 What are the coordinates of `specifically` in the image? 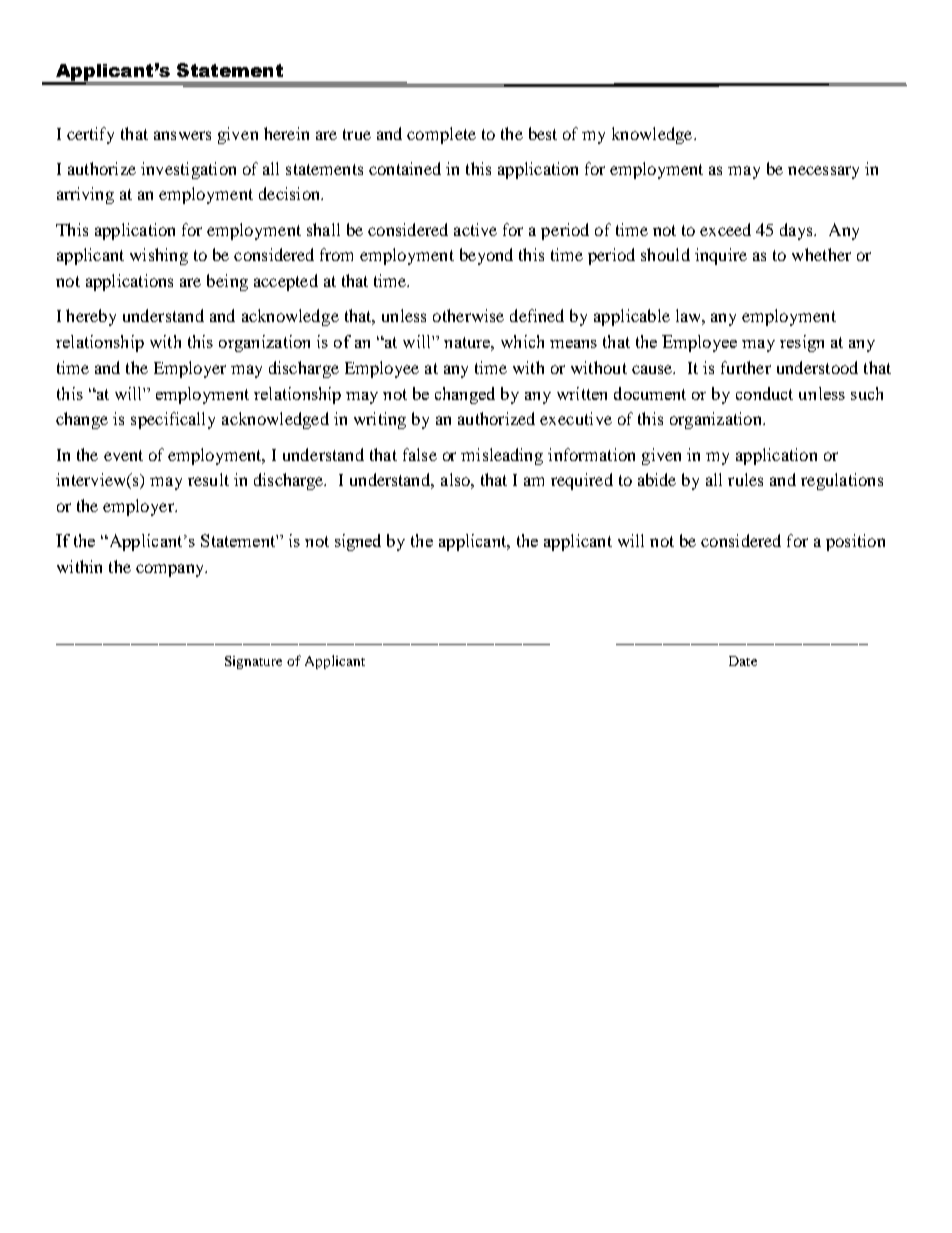 It's located at (173, 420).
